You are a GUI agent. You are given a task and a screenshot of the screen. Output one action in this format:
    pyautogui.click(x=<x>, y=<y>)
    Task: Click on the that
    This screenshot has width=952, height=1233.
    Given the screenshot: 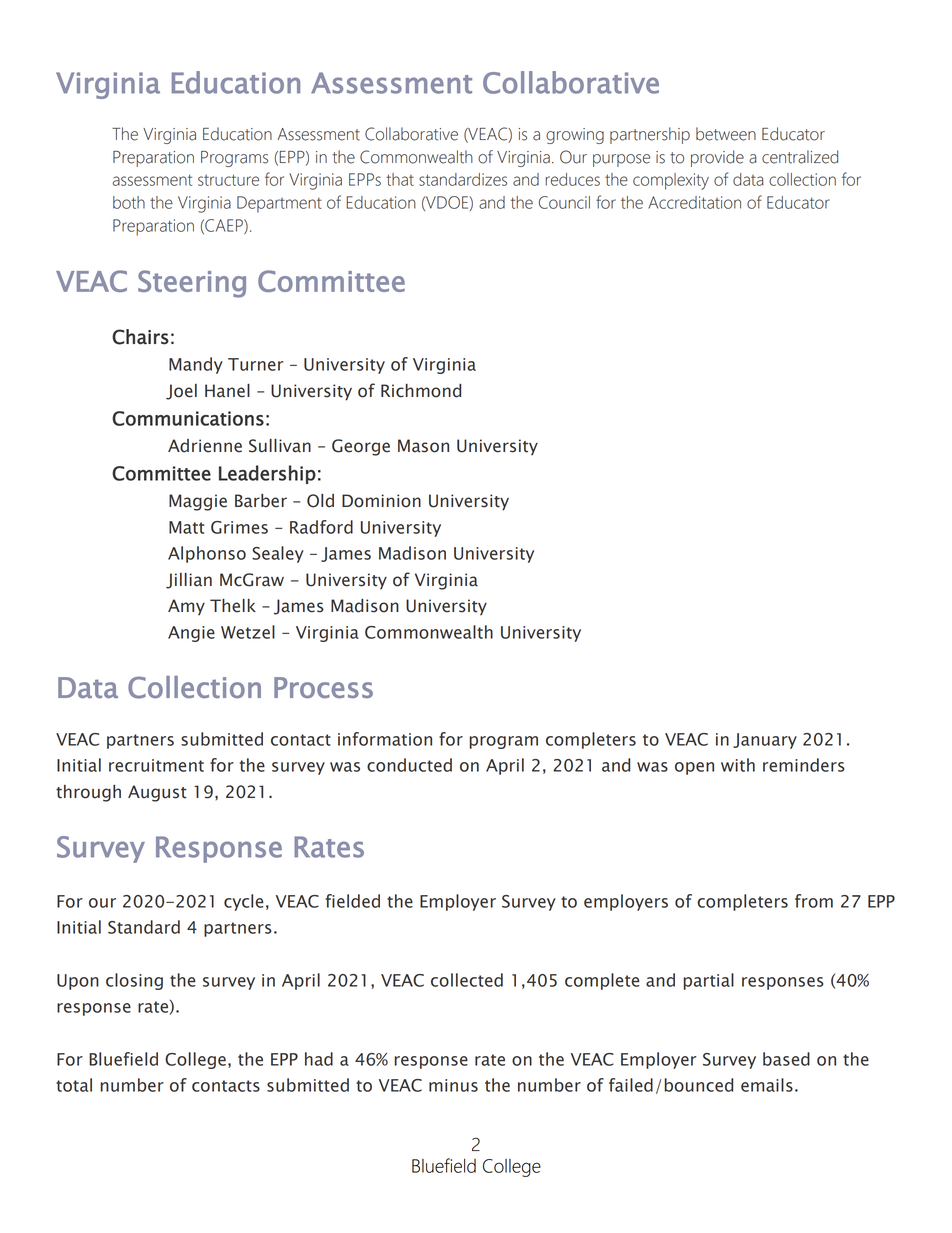 What is the action you would take?
    pyautogui.click(x=400, y=179)
